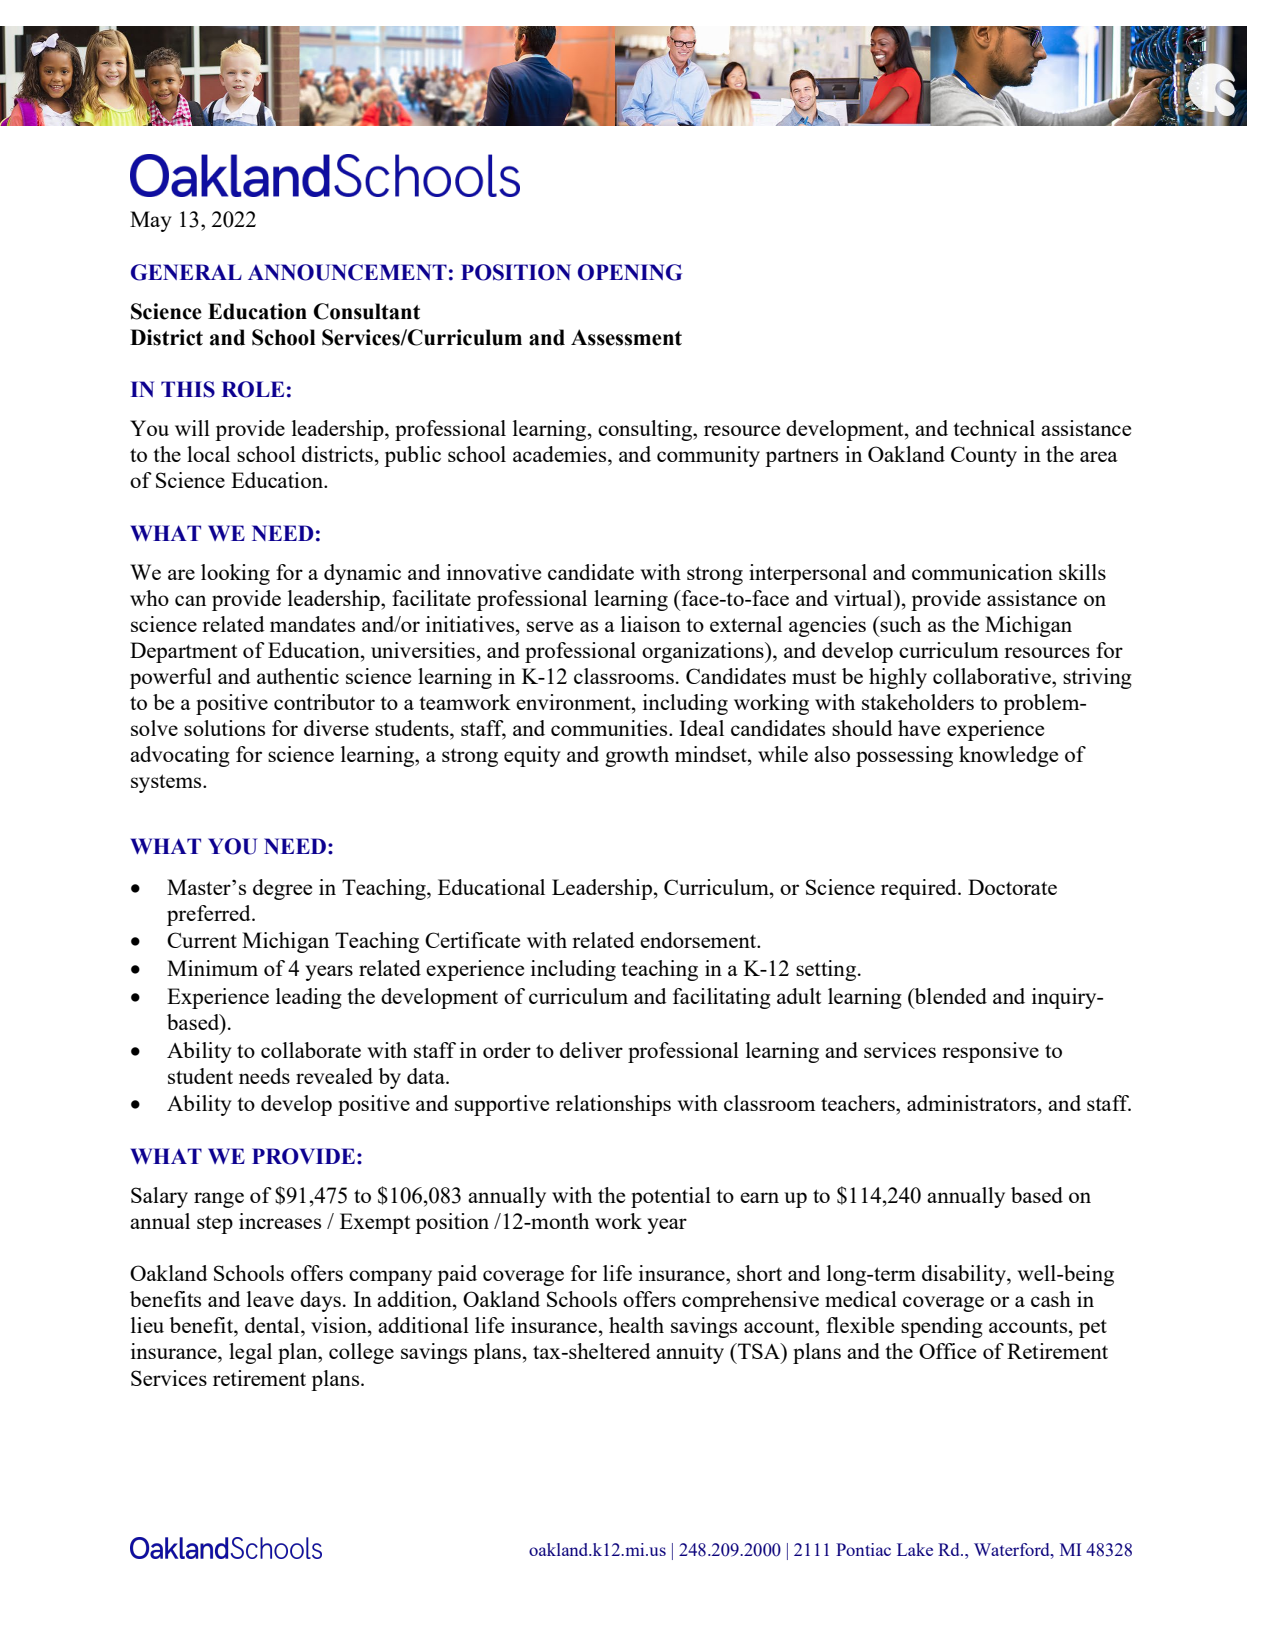 This screenshot has height=1634, width=1263. I want to click on technical, so click(994, 428).
